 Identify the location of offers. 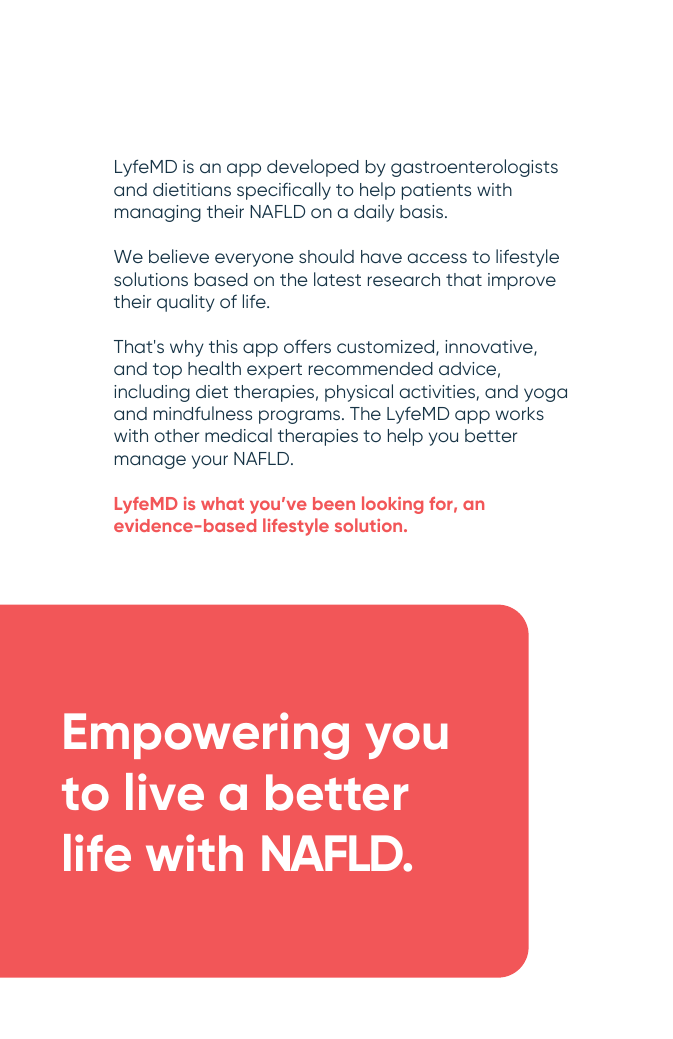
(307, 346).
